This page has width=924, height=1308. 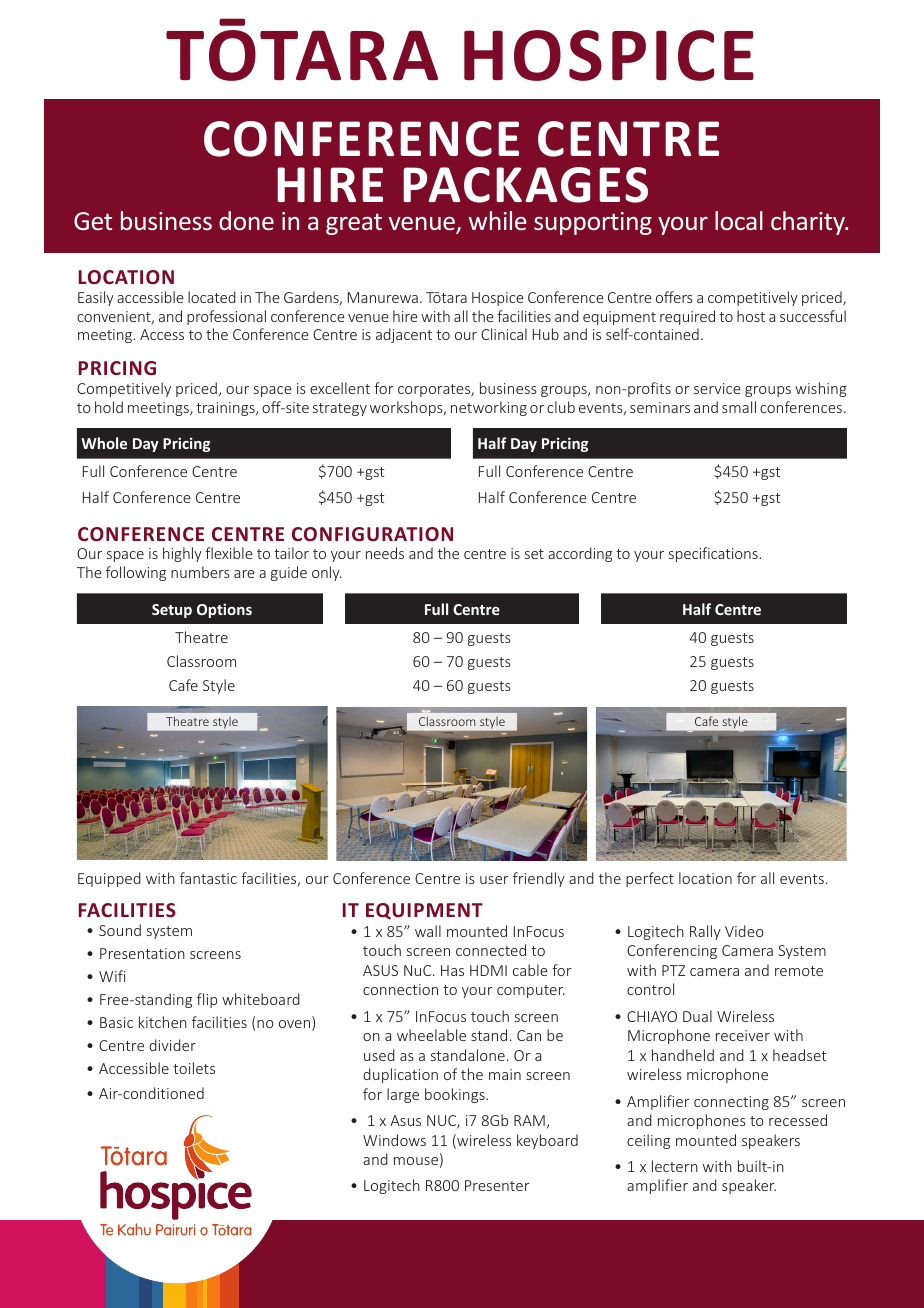 I want to click on local, so click(x=739, y=220).
